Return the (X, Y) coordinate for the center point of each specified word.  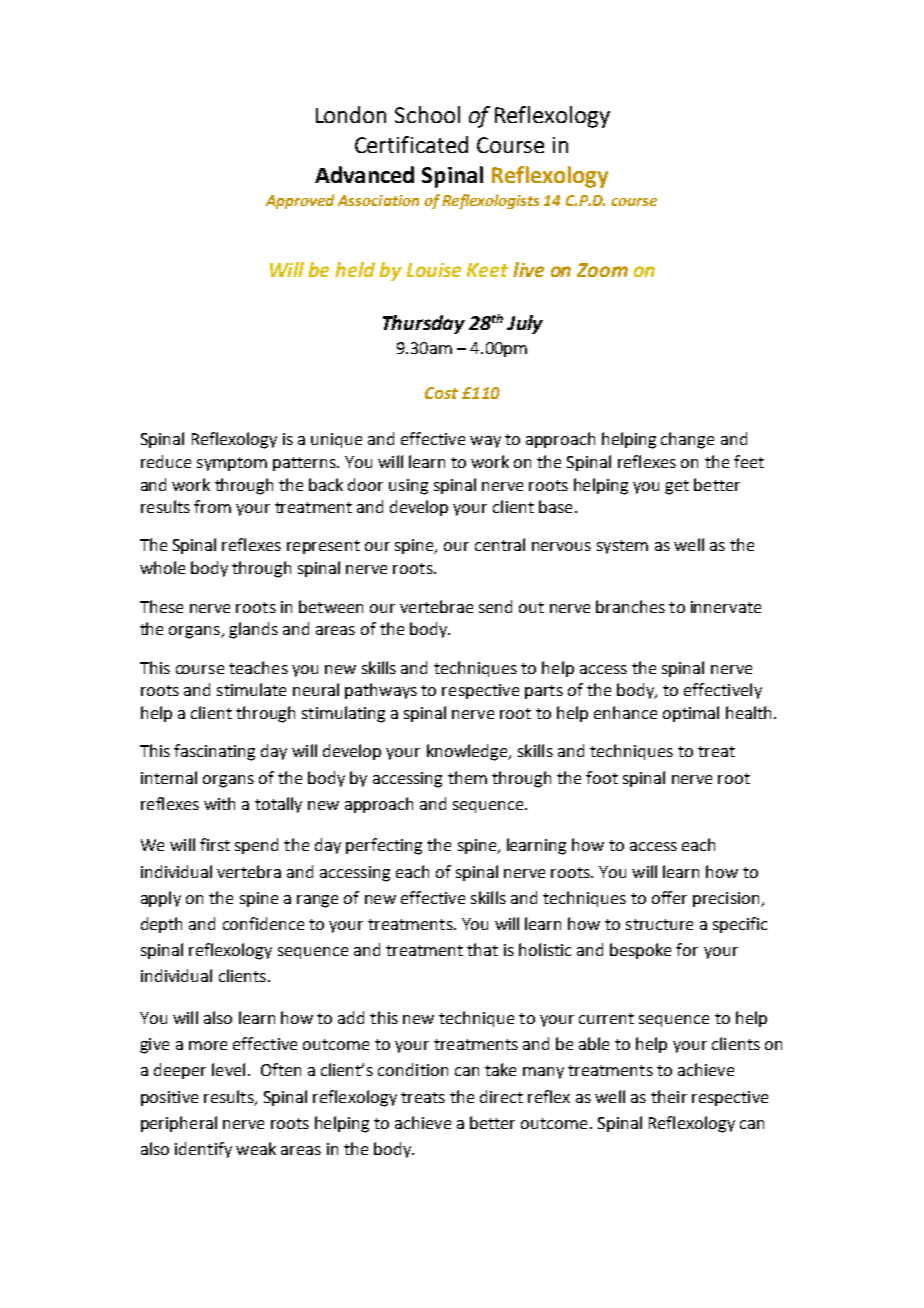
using (408, 487)
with (219, 803)
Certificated (411, 144)
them (467, 777)
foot (602, 777)
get (677, 487)
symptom (232, 464)
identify (203, 1150)
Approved (300, 201)
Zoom (602, 270)
